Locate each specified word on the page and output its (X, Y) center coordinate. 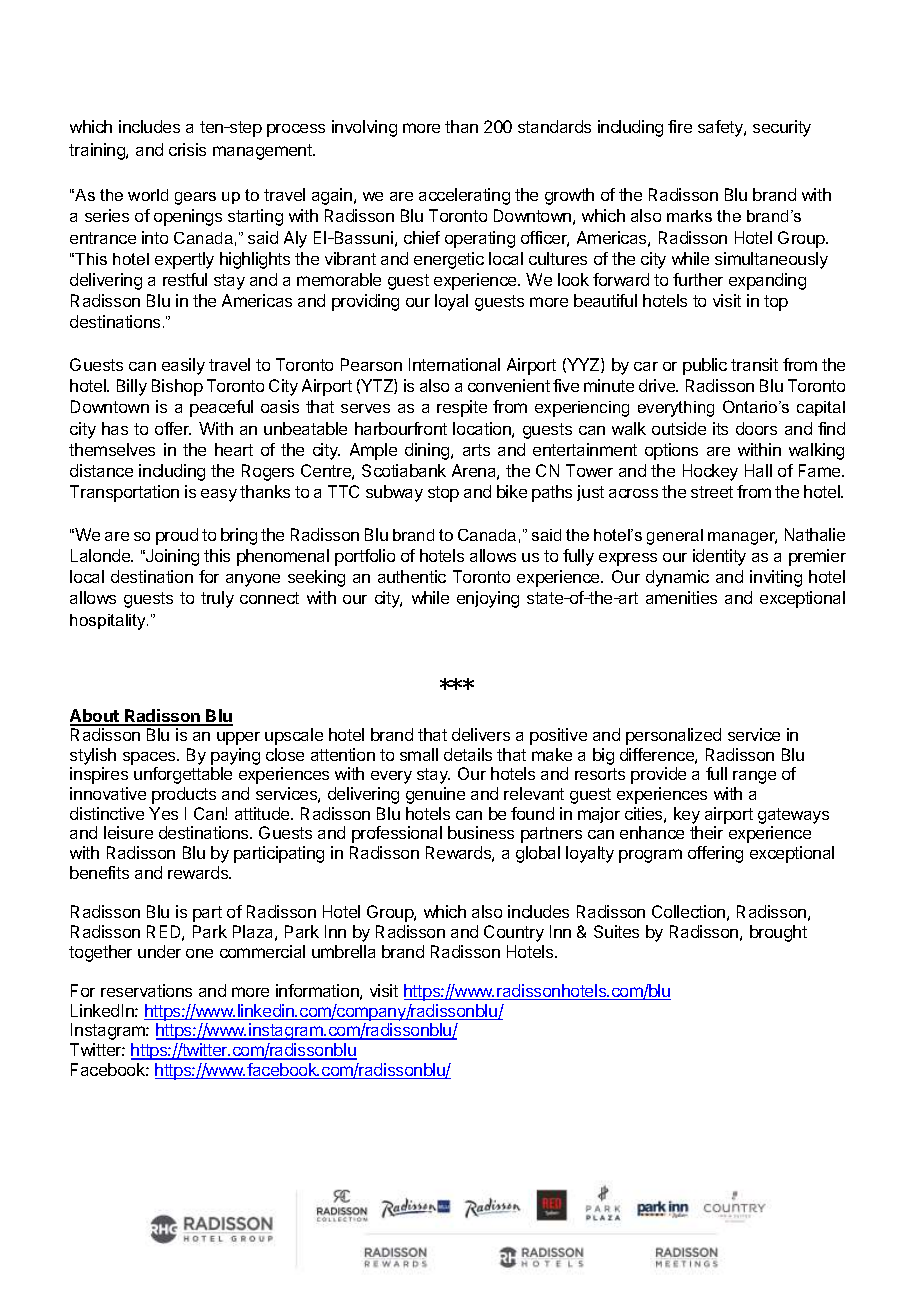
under (159, 951)
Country (514, 933)
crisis (187, 149)
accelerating (464, 196)
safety (721, 128)
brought (778, 933)
